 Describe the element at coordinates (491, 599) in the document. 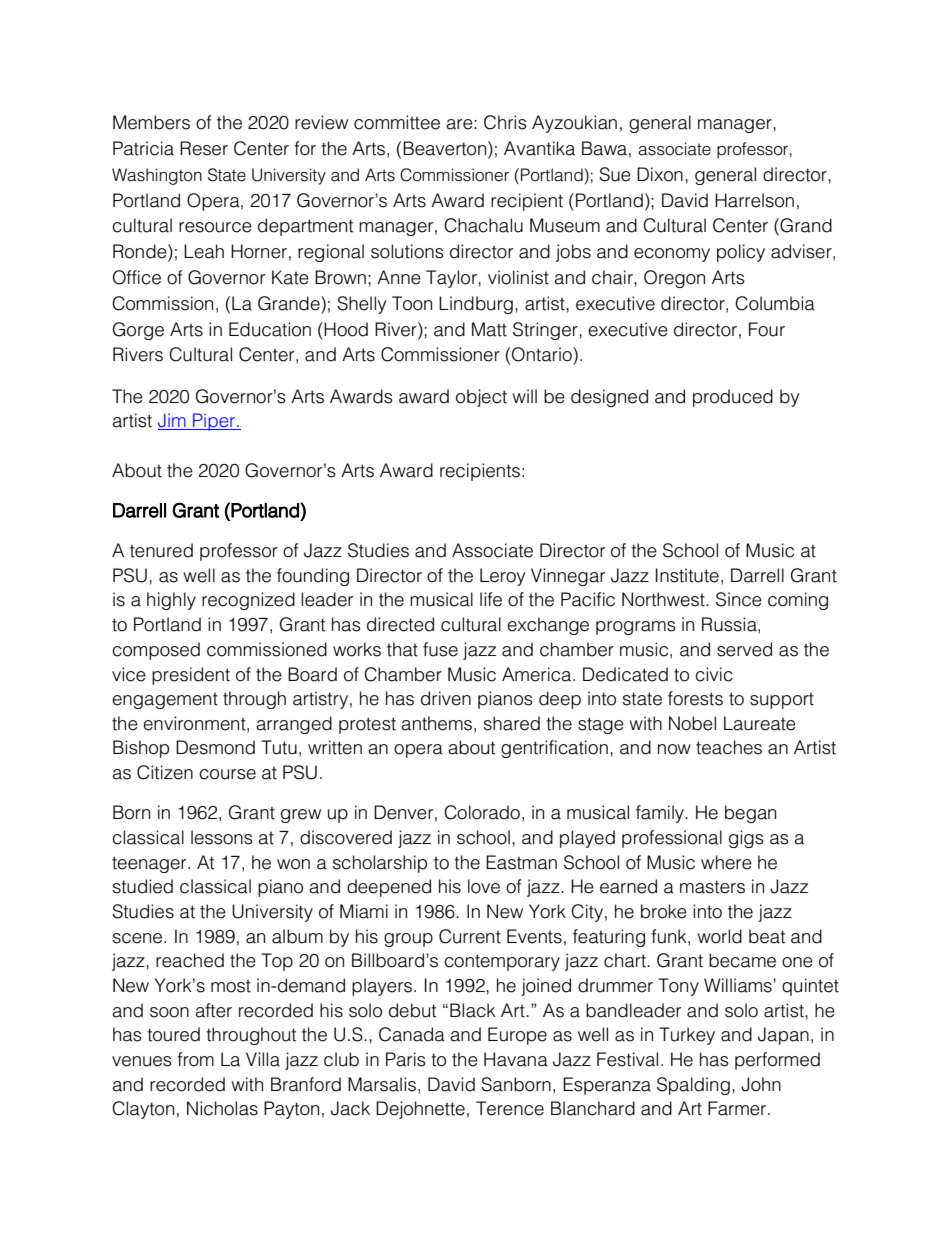

I see `life` at that location.
